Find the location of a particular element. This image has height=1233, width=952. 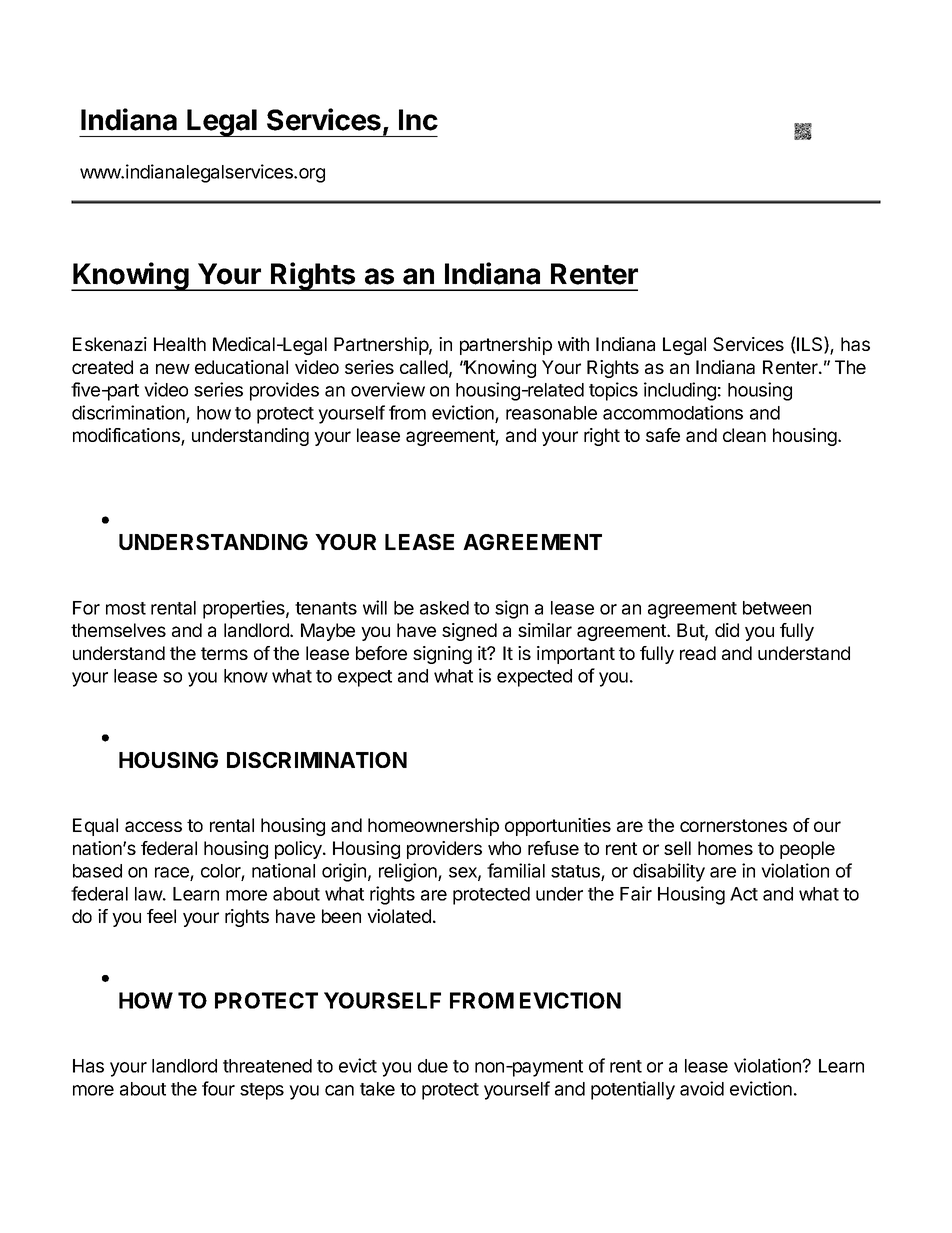

overview is located at coordinates (388, 389).
